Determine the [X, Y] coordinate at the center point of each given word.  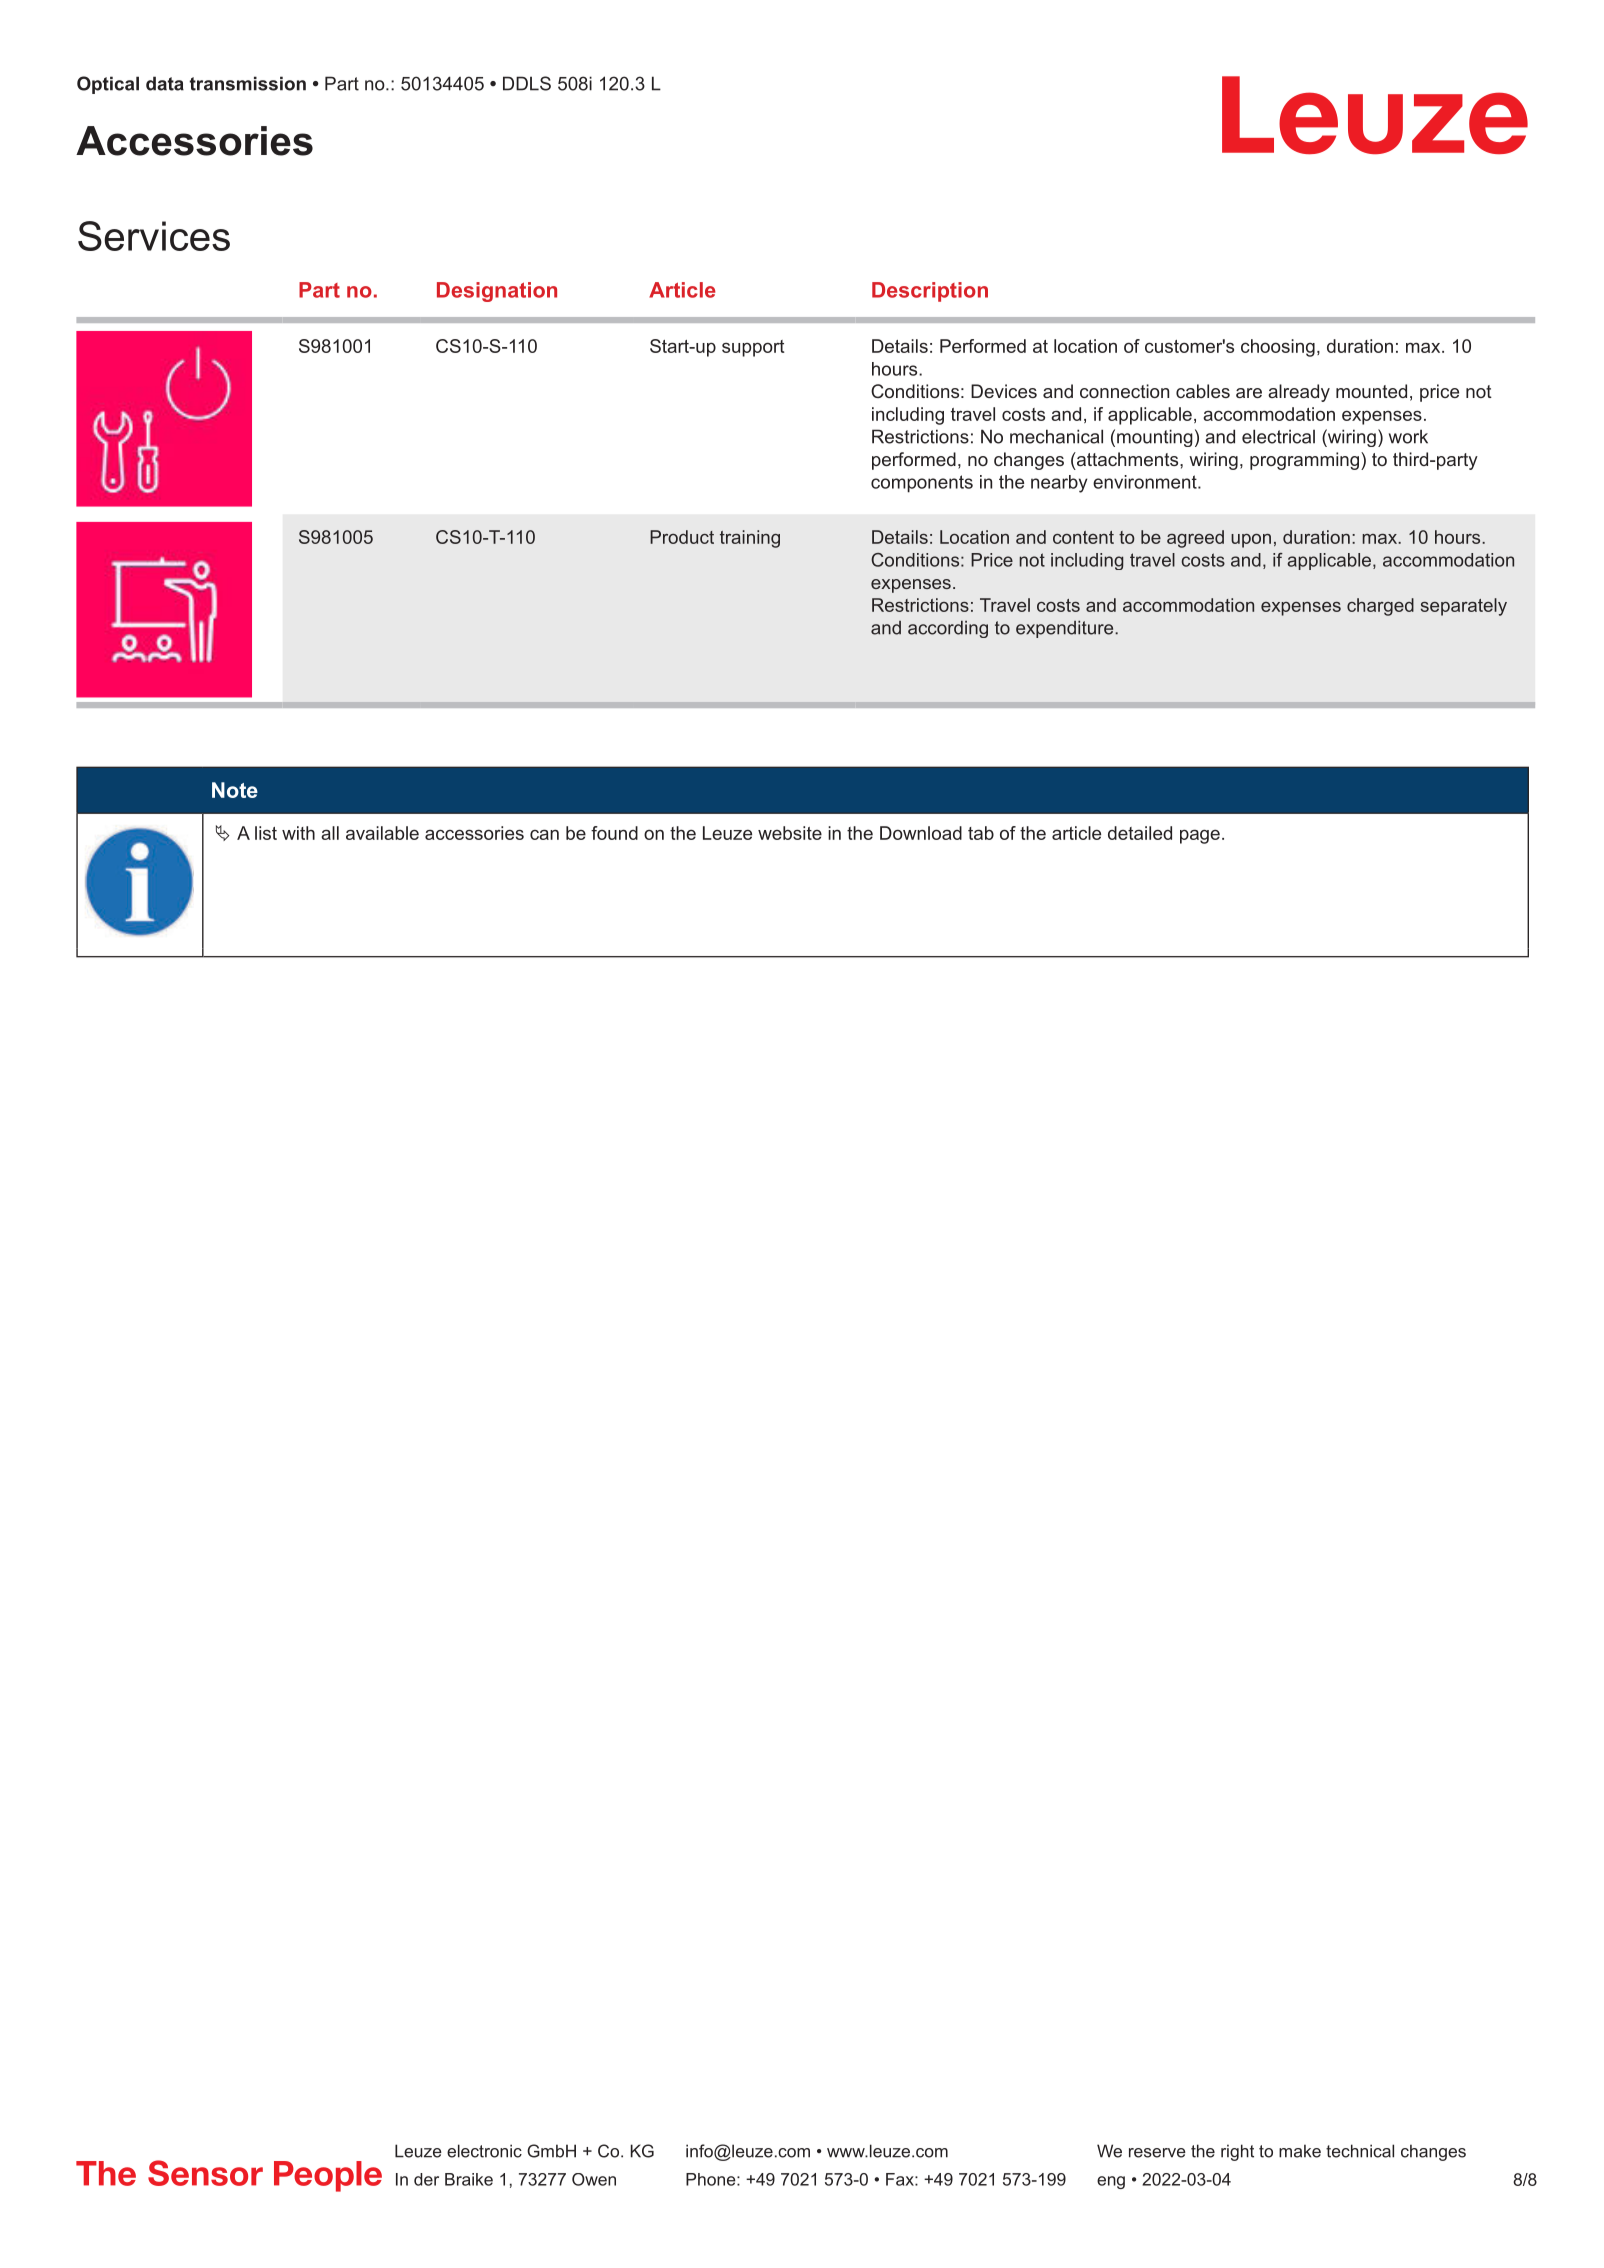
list [266, 833]
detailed [1140, 833]
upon [1251, 541]
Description [930, 292]
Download [921, 833]
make [1300, 2151]
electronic [484, 2151]
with [298, 833]
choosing [1278, 348]
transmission [247, 83]
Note [235, 790]
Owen [594, 2179]
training [750, 539]
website [790, 833]
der [426, 2179]
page [1200, 836]
